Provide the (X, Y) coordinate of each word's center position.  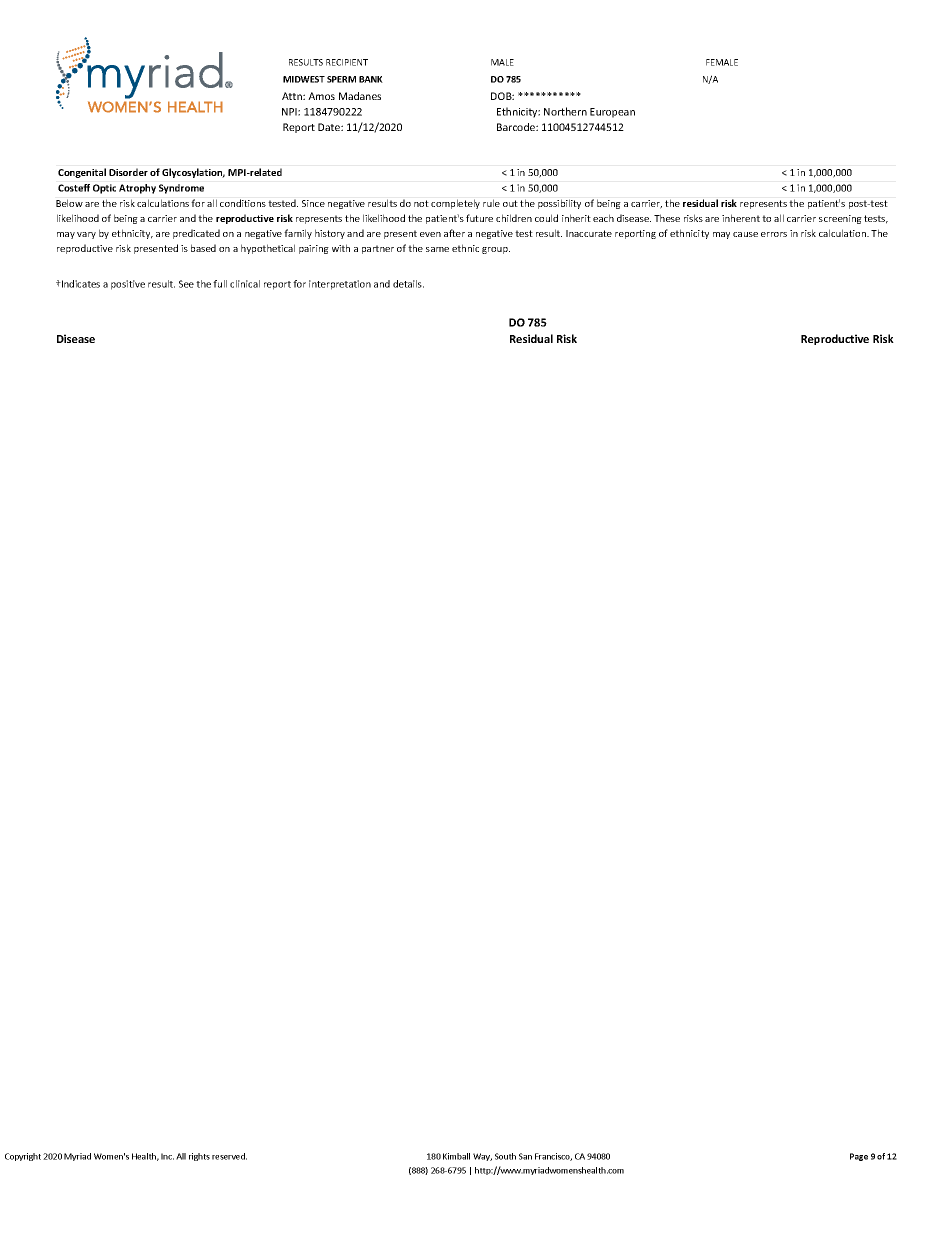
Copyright (23, 1157)
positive (128, 285)
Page (859, 1157)
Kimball (456, 1156)
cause (745, 234)
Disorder (128, 172)
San (525, 1156)
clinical (245, 284)
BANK (371, 79)
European (612, 113)
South (505, 1156)
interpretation (340, 285)
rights (199, 1157)
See (186, 284)
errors (774, 234)
